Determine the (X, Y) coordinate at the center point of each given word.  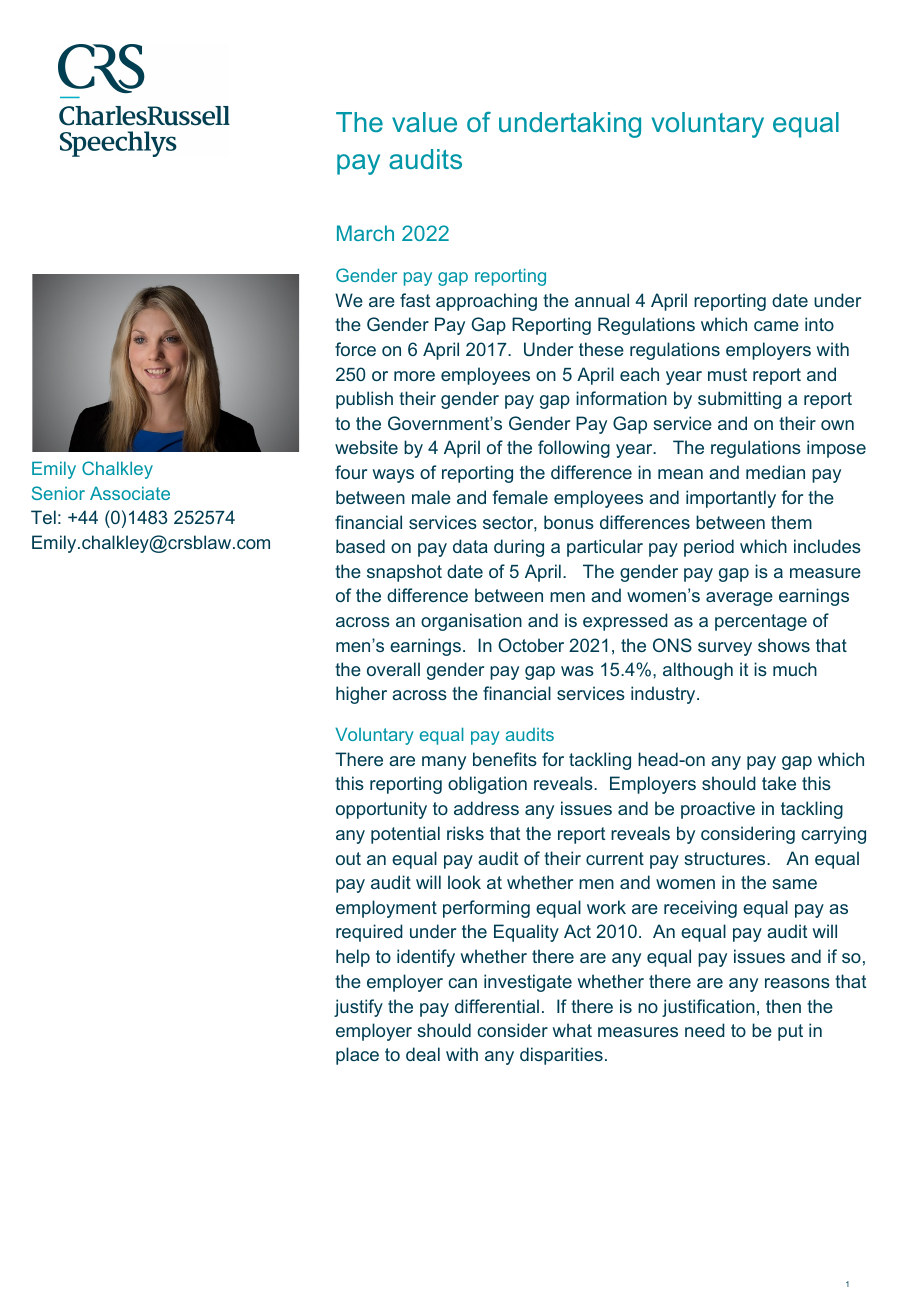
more (414, 376)
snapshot (404, 573)
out (348, 858)
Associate (130, 493)
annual (602, 300)
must (727, 374)
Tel (43, 517)
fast (415, 300)
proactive (718, 810)
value (424, 122)
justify (358, 1008)
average (739, 599)
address (486, 808)
